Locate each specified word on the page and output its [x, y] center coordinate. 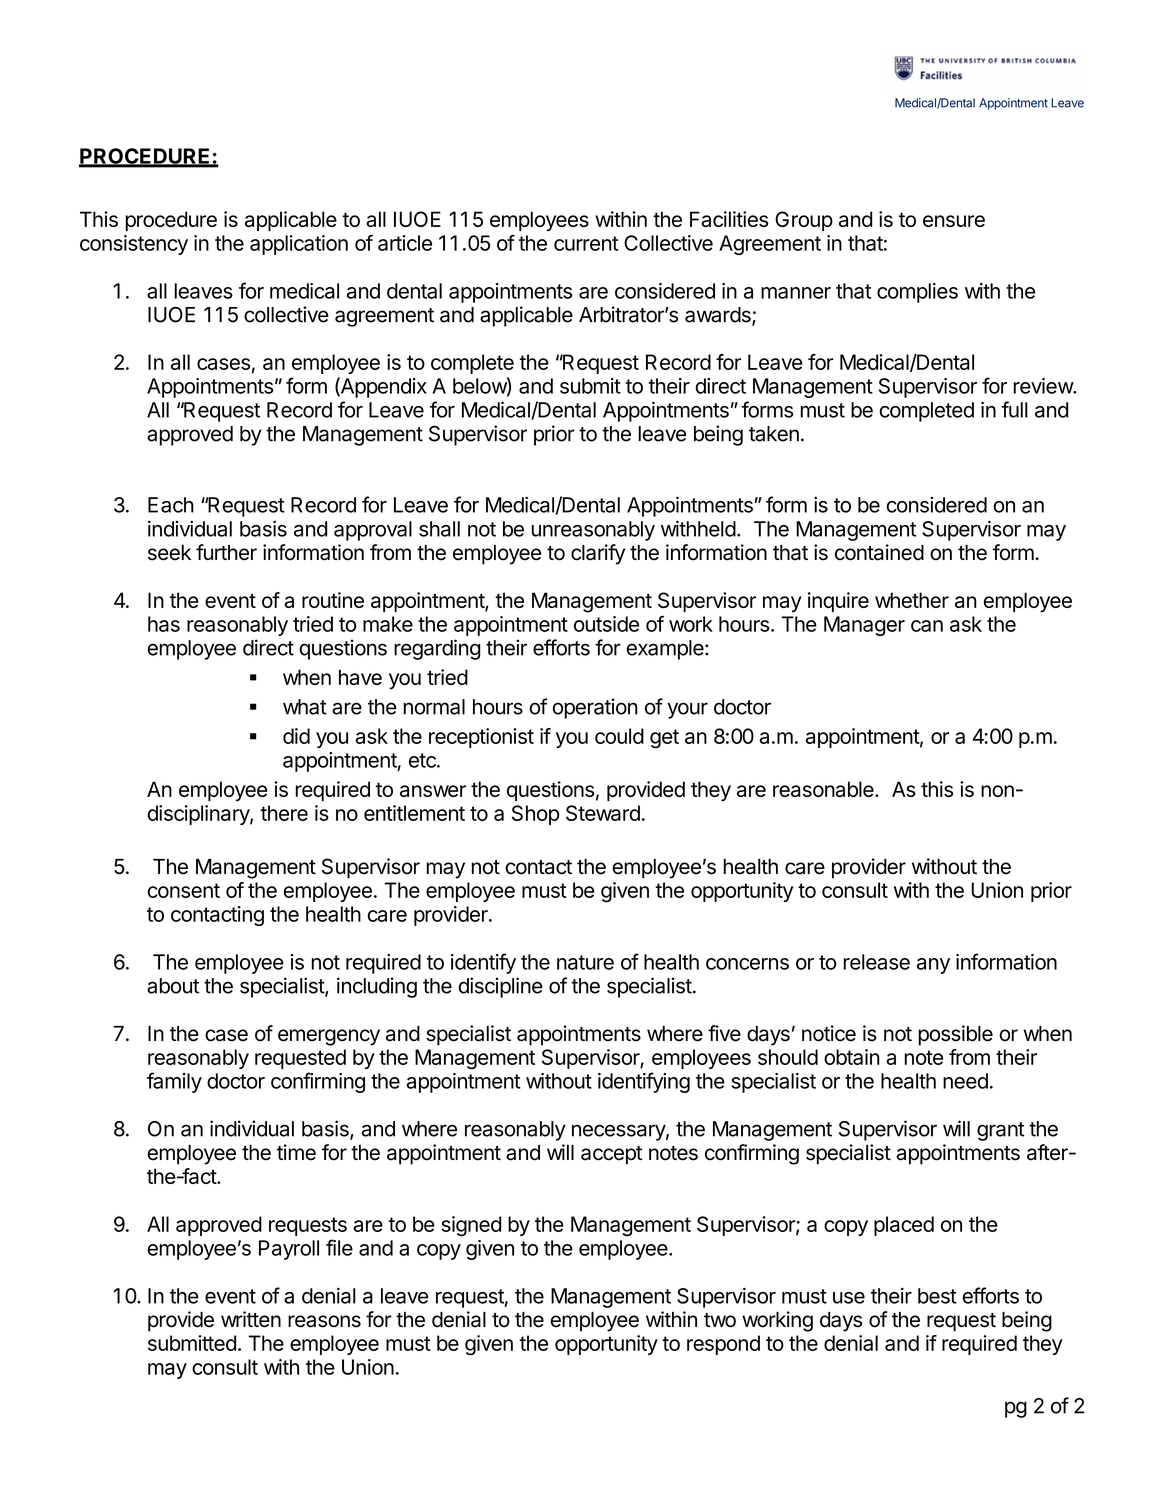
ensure [954, 221]
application [299, 245]
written [251, 1319]
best [937, 1296]
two [720, 1320]
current [586, 243]
